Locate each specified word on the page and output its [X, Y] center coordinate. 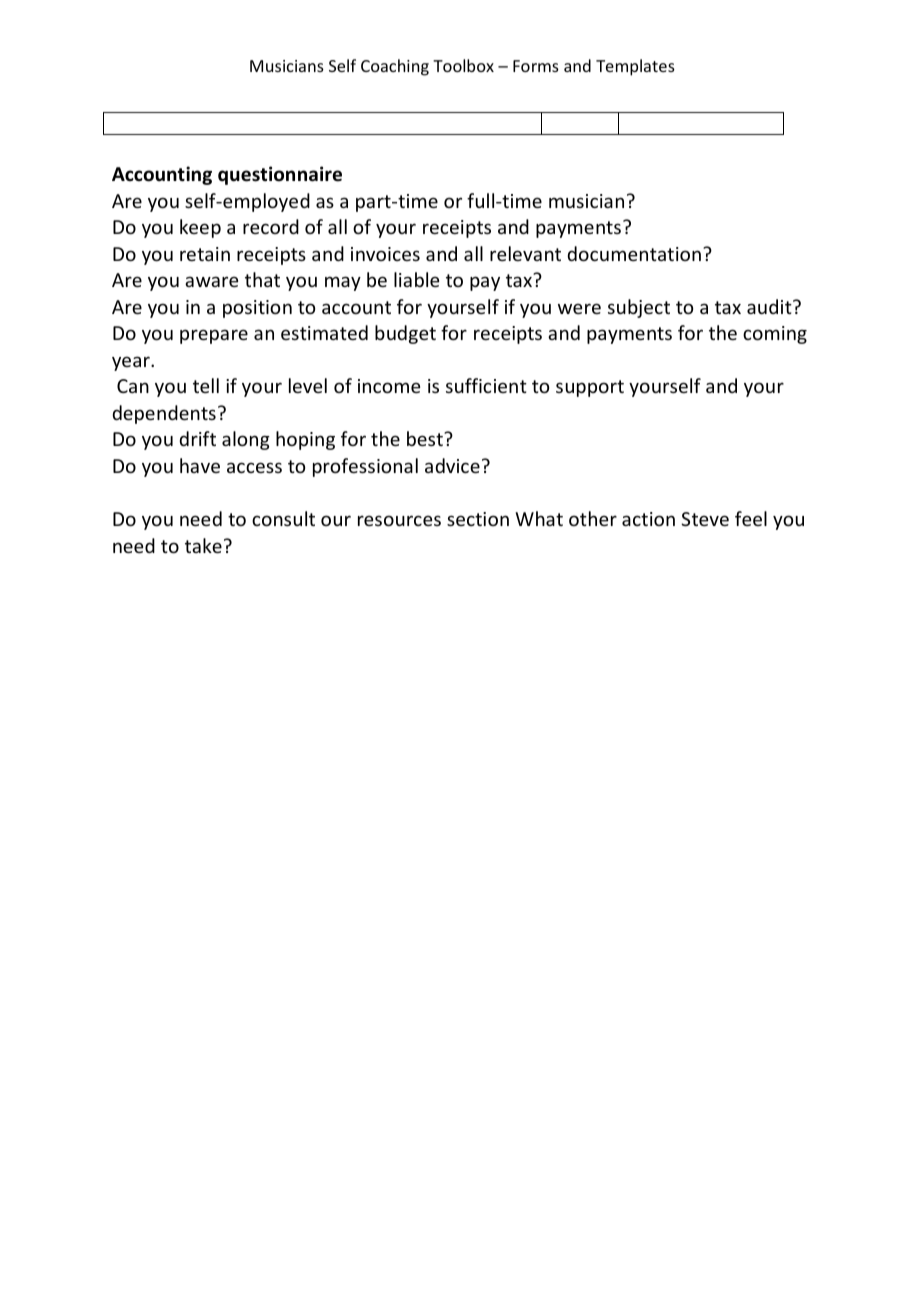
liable [416, 279]
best [426, 438]
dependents [164, 414]
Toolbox [463, 65]
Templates [635, 67]
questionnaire [280, 175]
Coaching [395, 67]
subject [639, 308]
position [257, 309]
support [590, 388]
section [478, 519]
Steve [705, 519]
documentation [634, 253]
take [203, 545]
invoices [385, 254]
